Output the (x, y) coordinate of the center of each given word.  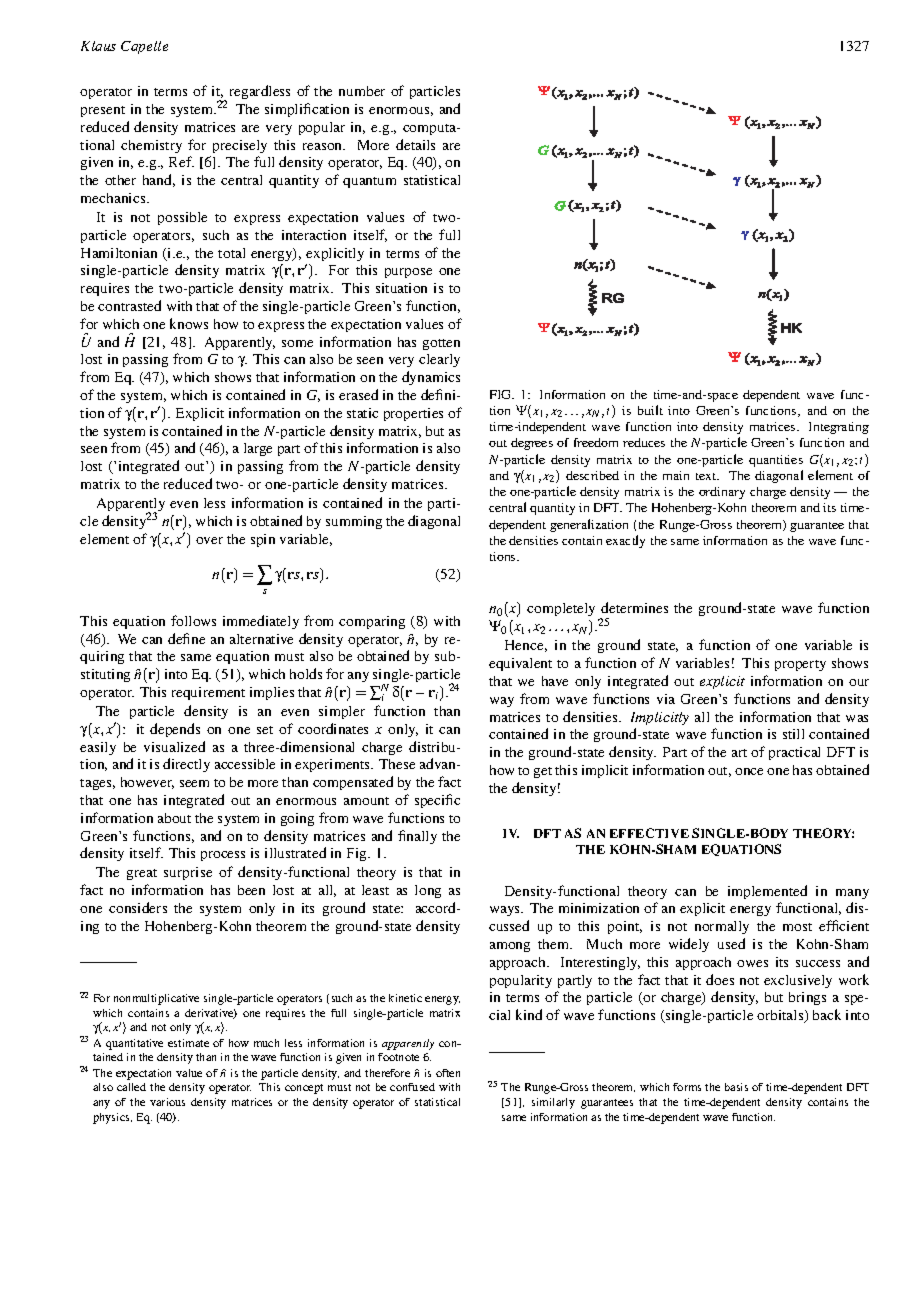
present (103, 111)
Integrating (839, 428)
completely (561, 609)
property (800, 665)
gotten (441, 344)
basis (736, 1087)
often (448, 1073)
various (167, 1102)
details (415, 144)
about (174, 818)
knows (189, 323)
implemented (767, 892)
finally (417, 837)
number (362, 91)
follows (193, 620)
